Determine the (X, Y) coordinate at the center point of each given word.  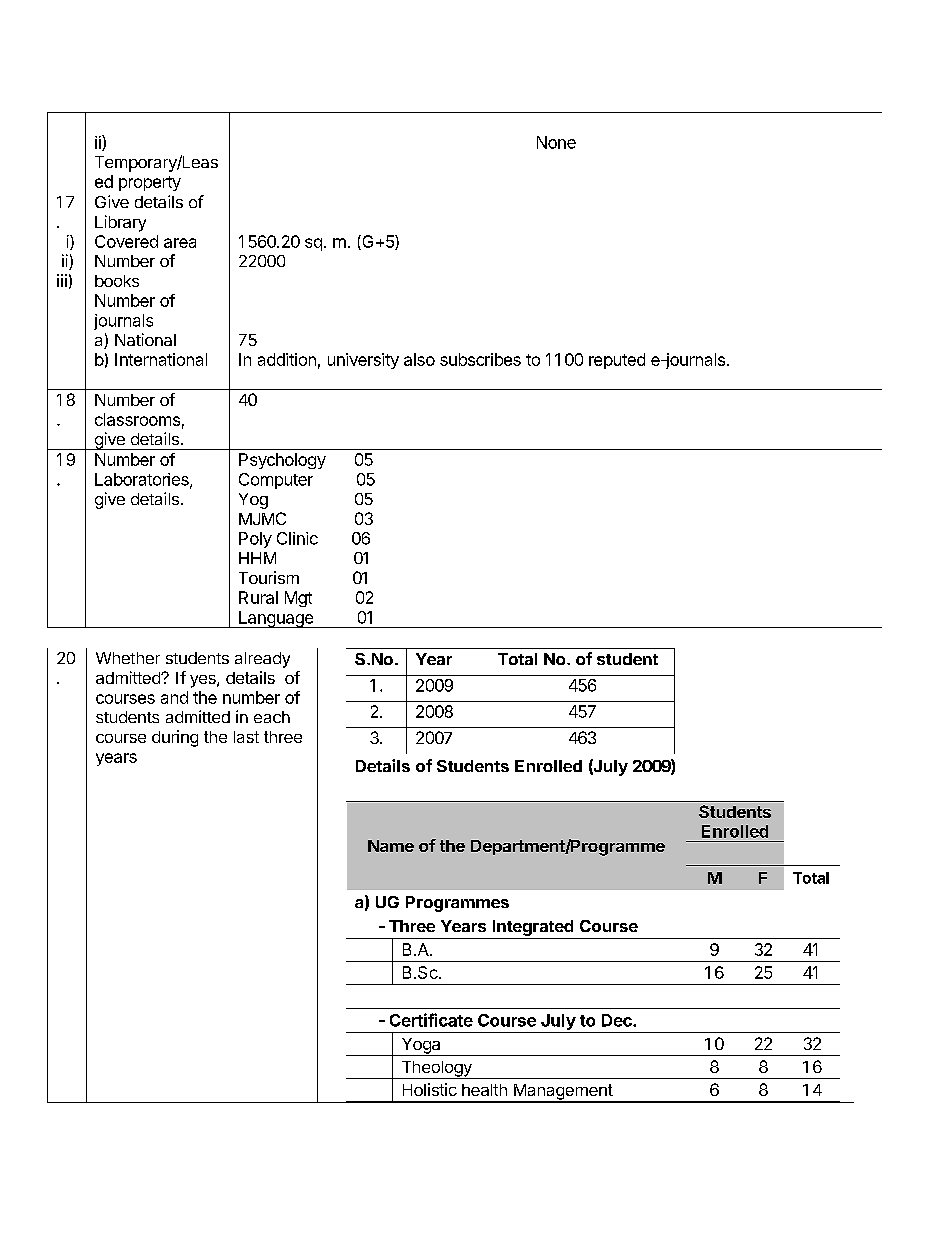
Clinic (297, 538)
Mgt (298, 599)
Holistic (430, 1089)
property (150, 183)
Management (562, 1093)
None (556, 142)
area (180, 243)
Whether (128, 658)
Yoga (421, 1047)
